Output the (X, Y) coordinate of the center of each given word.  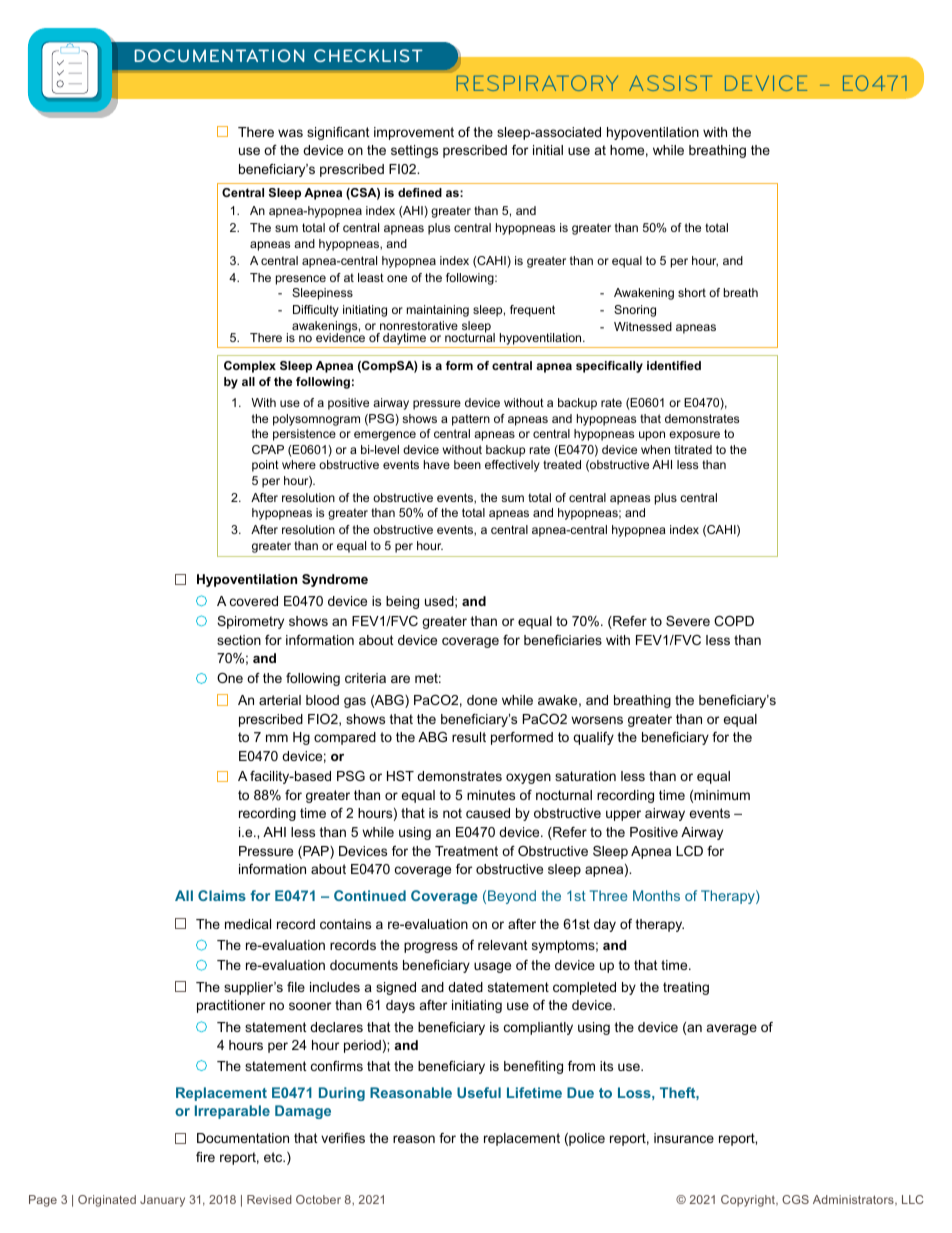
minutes (491, 795)
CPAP (268, 449)
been (467, 464)
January (162, 1201)
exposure (694, 436)
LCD (689, 851)
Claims (222, 895)
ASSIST (670, 83)
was (290, 133)
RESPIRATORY (537, 83)
